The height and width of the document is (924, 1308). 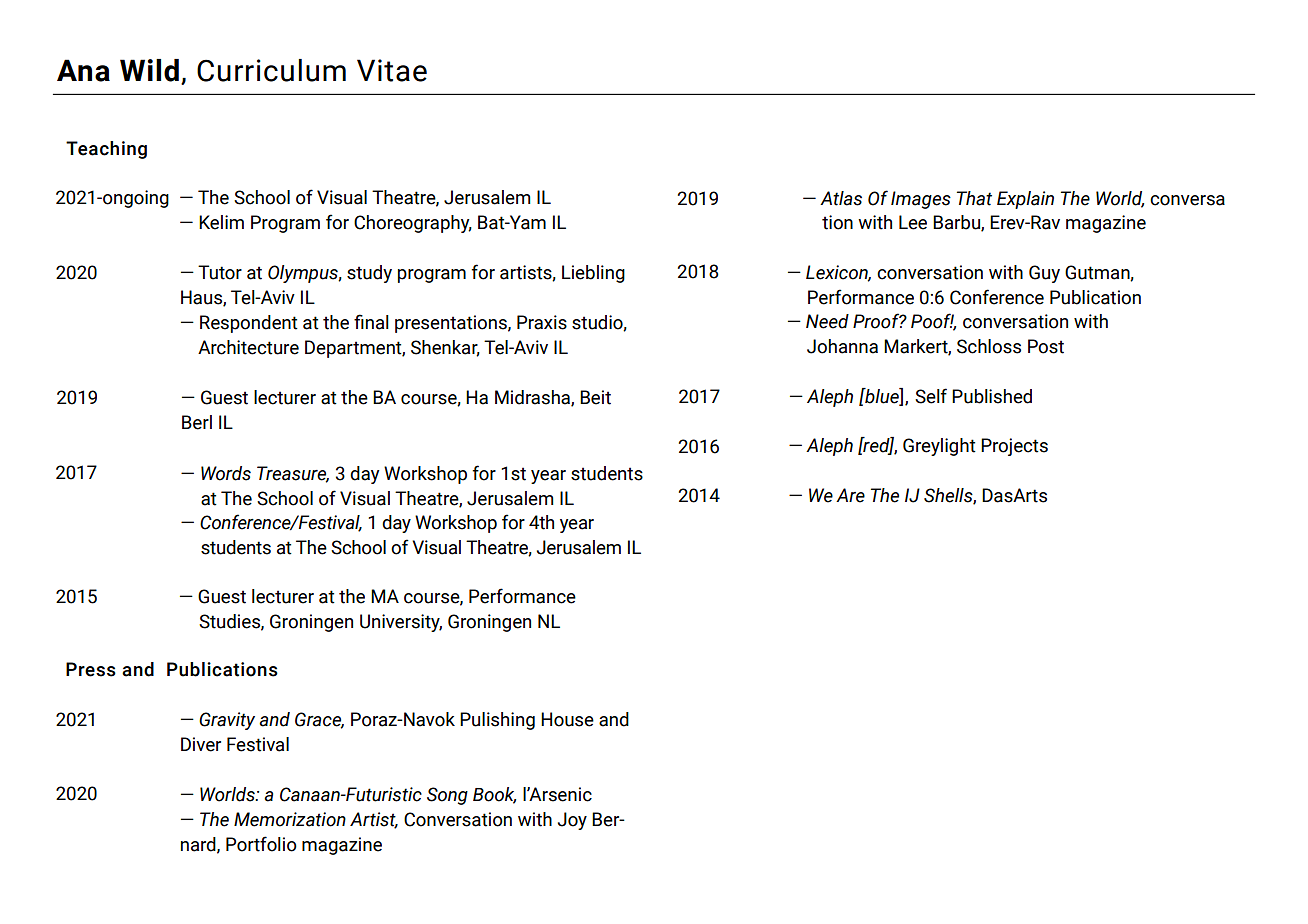 I want to click on Diver, so click(x=201, y=744).
